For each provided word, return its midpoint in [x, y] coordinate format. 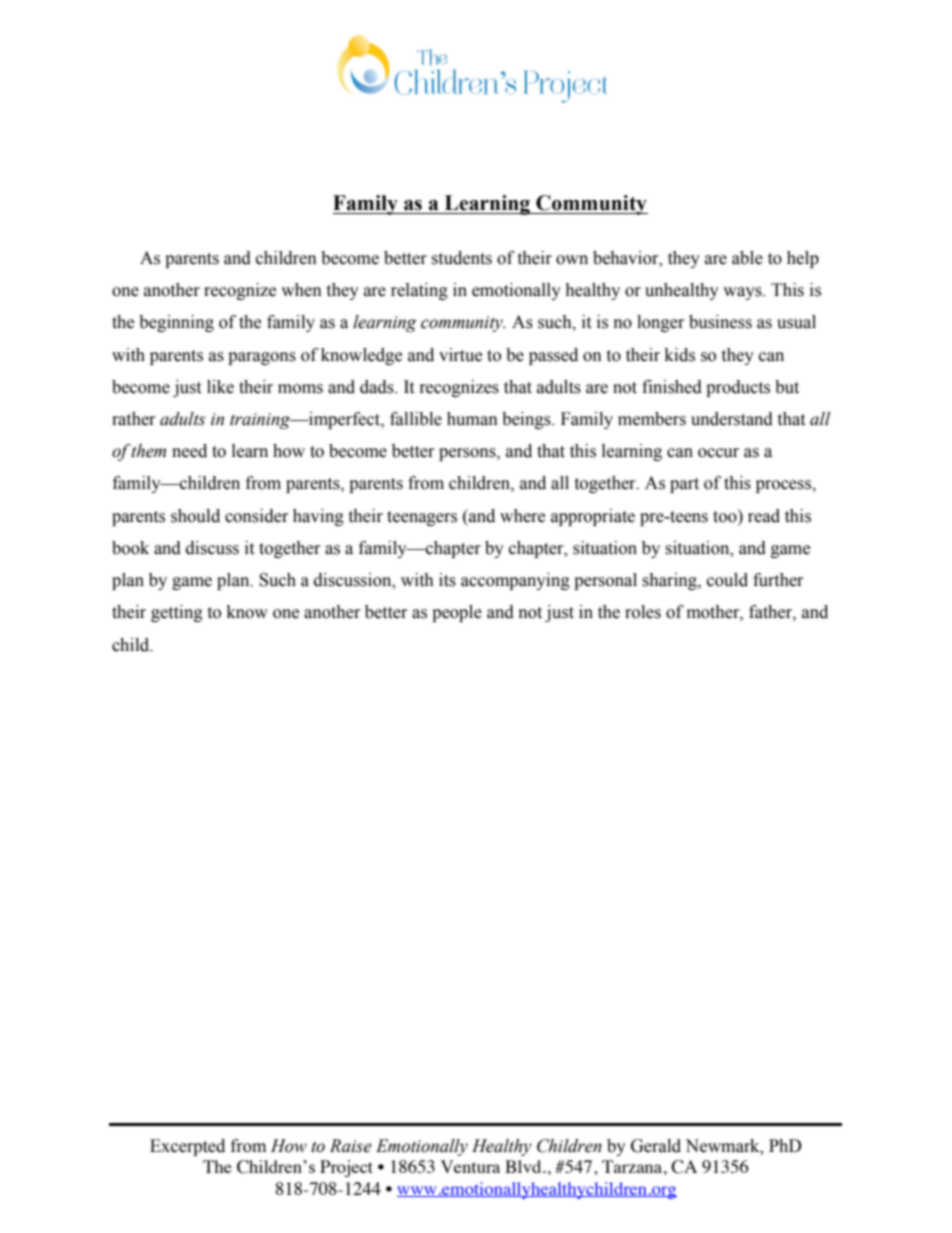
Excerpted [187, 1147]
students [461, 258]
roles [643, 612]
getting [177, 613]
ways [743, 293]
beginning [176, 323]
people [457, 613]
